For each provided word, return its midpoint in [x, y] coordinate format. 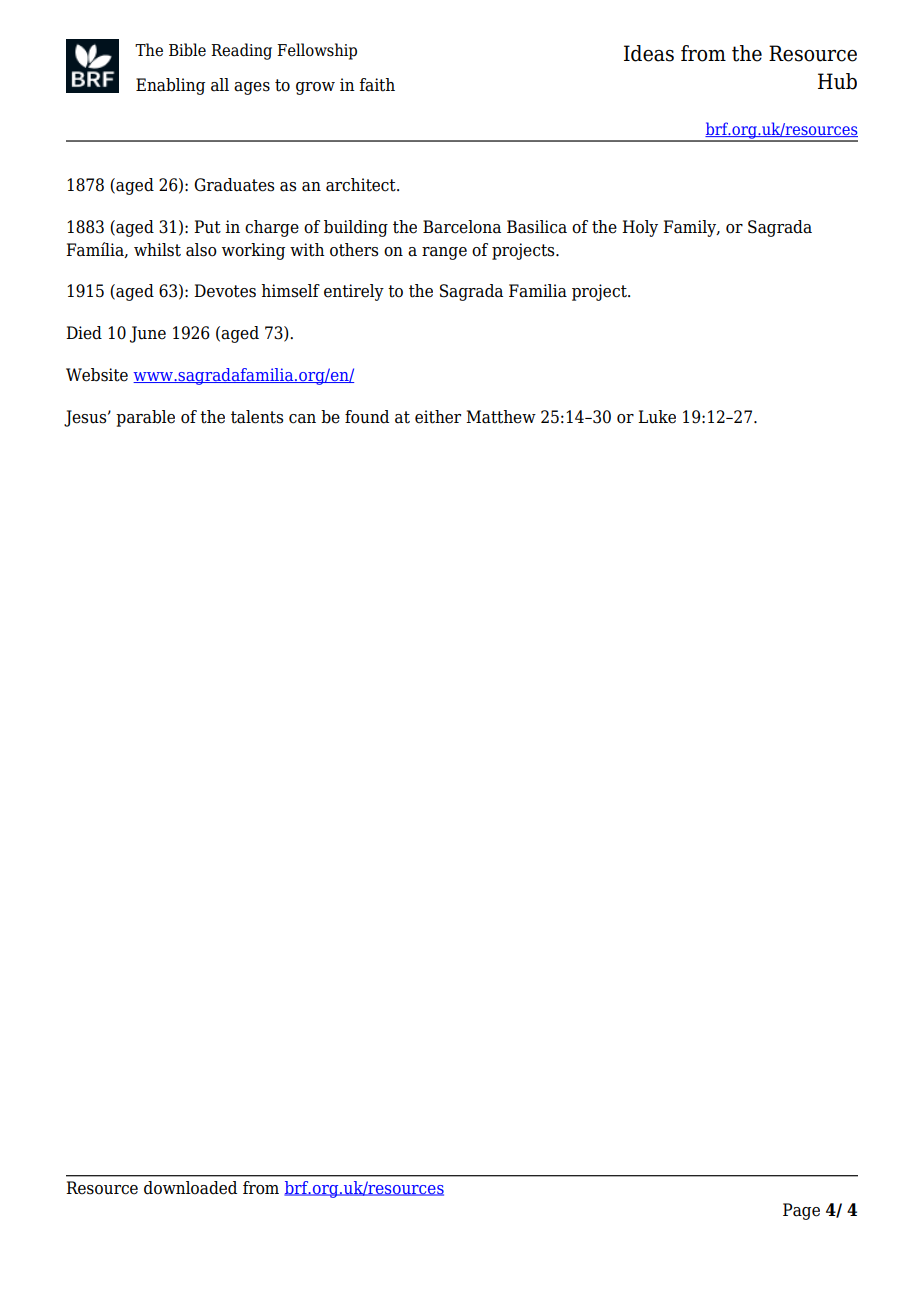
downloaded [190, 1188]
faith [377, 85]
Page [801, 1211]
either [438, 417]
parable [145, 418]
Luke [657, 417]
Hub [837, 81]
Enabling [170, 86]
